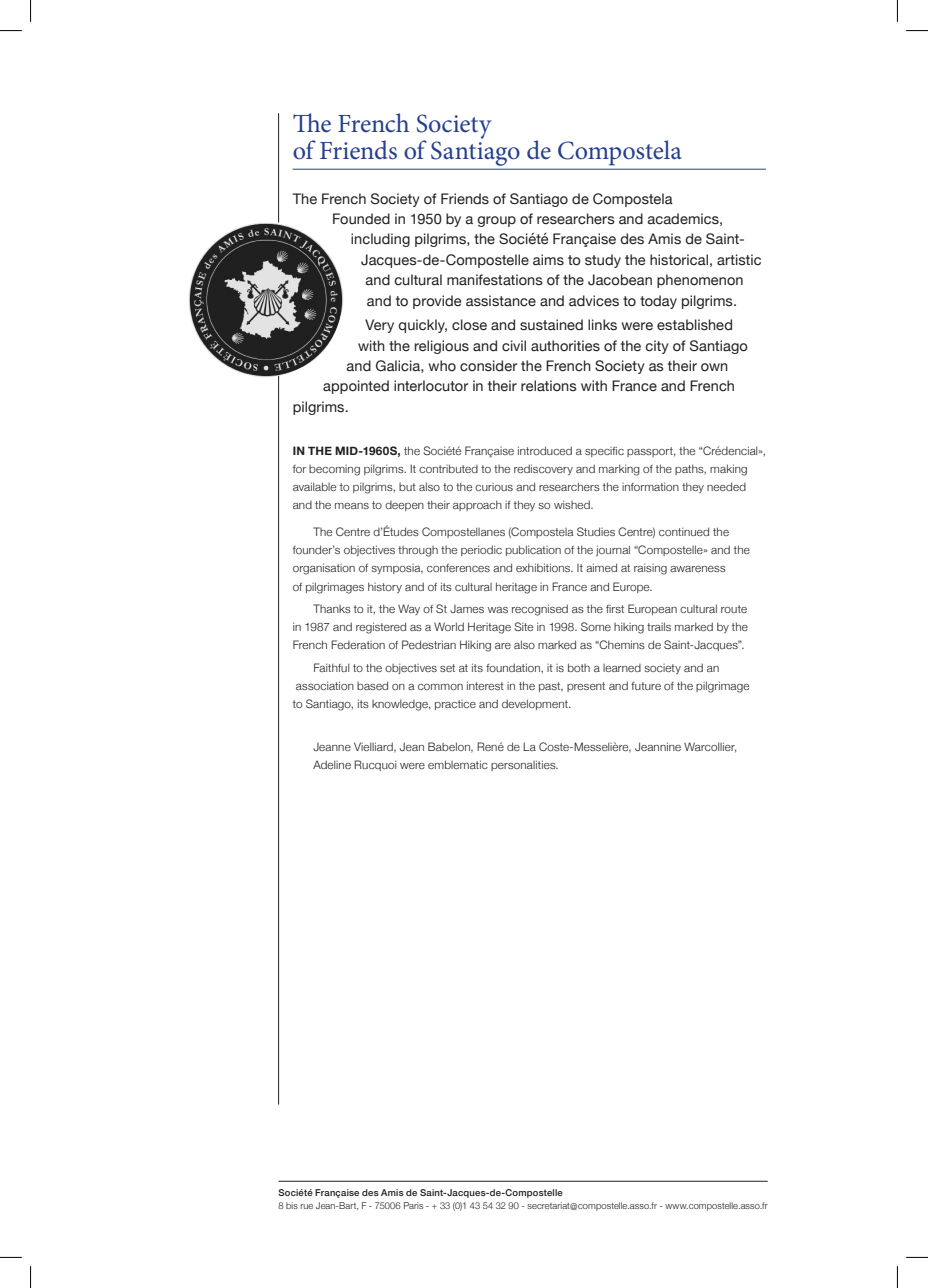 This screenshot has height=1288, width=928. I want to click on present, so click(586, 687).
